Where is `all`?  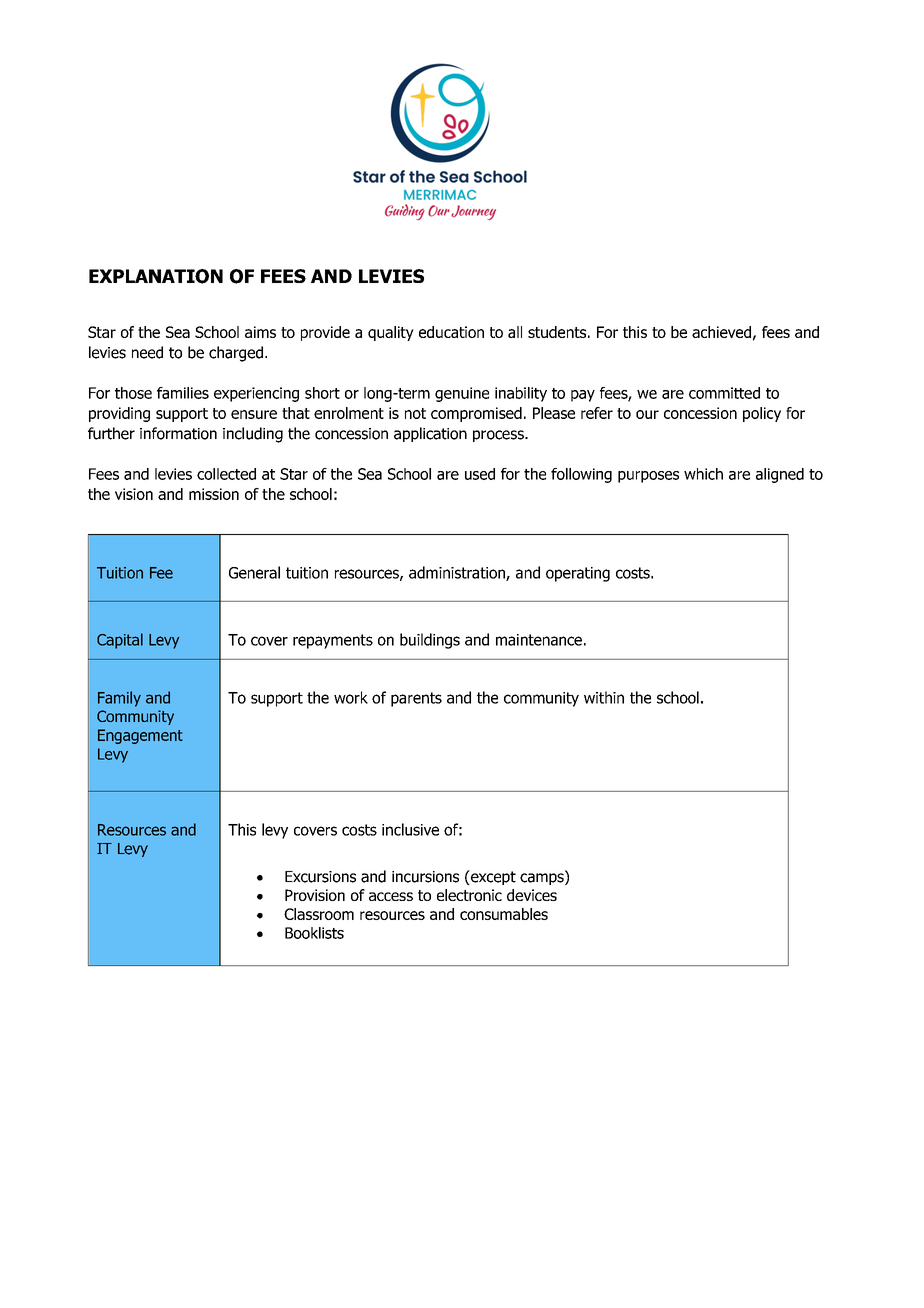 all is located at coordinates (515, 332).
